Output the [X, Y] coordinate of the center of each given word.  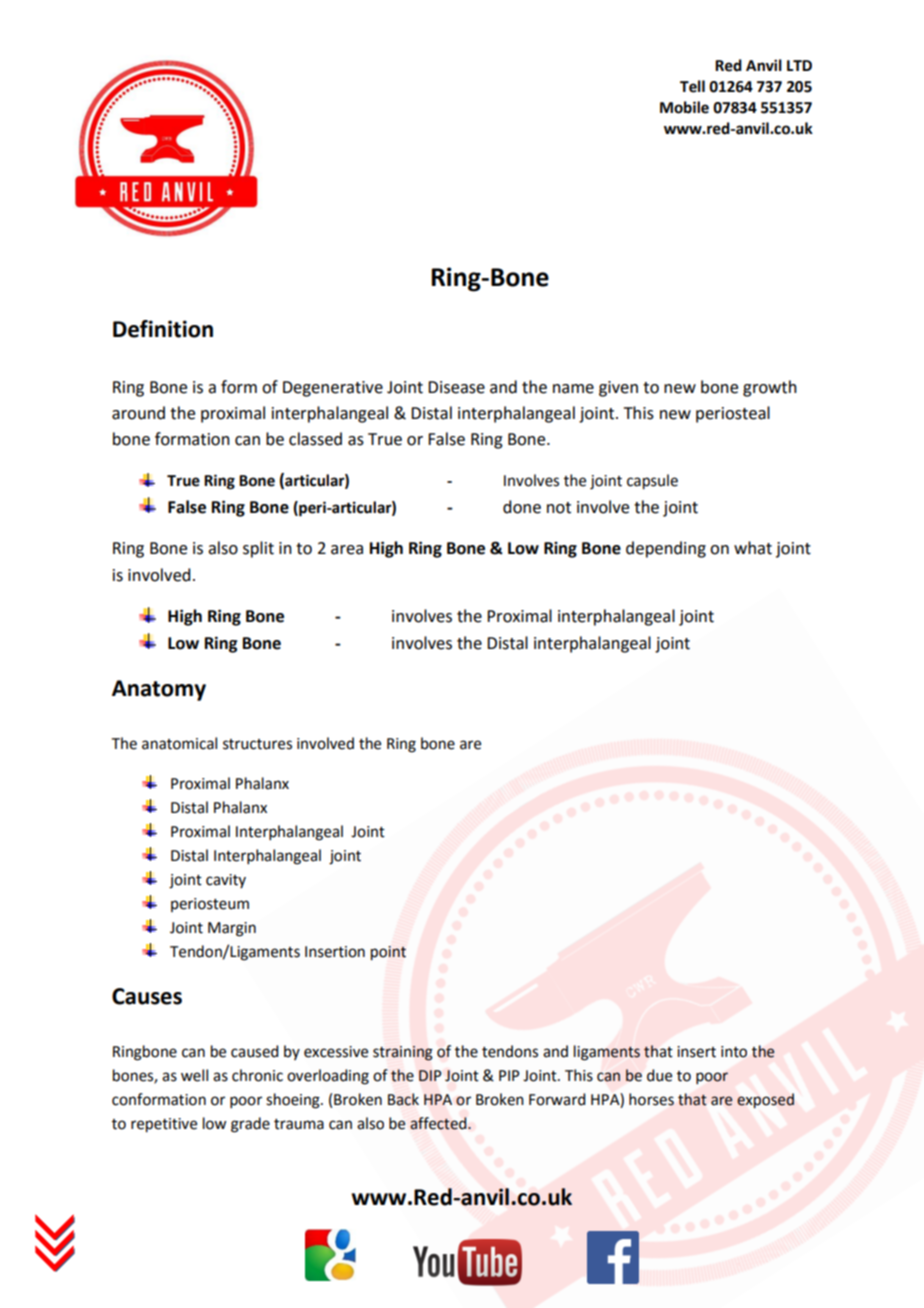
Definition [163, 329]
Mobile [684, 107]
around [138, 413]
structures [257, 744]
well [194, 1075]
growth [770, 388]
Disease [456, 387]
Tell [692, 86]
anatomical [179, 743]
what [753, 548]
